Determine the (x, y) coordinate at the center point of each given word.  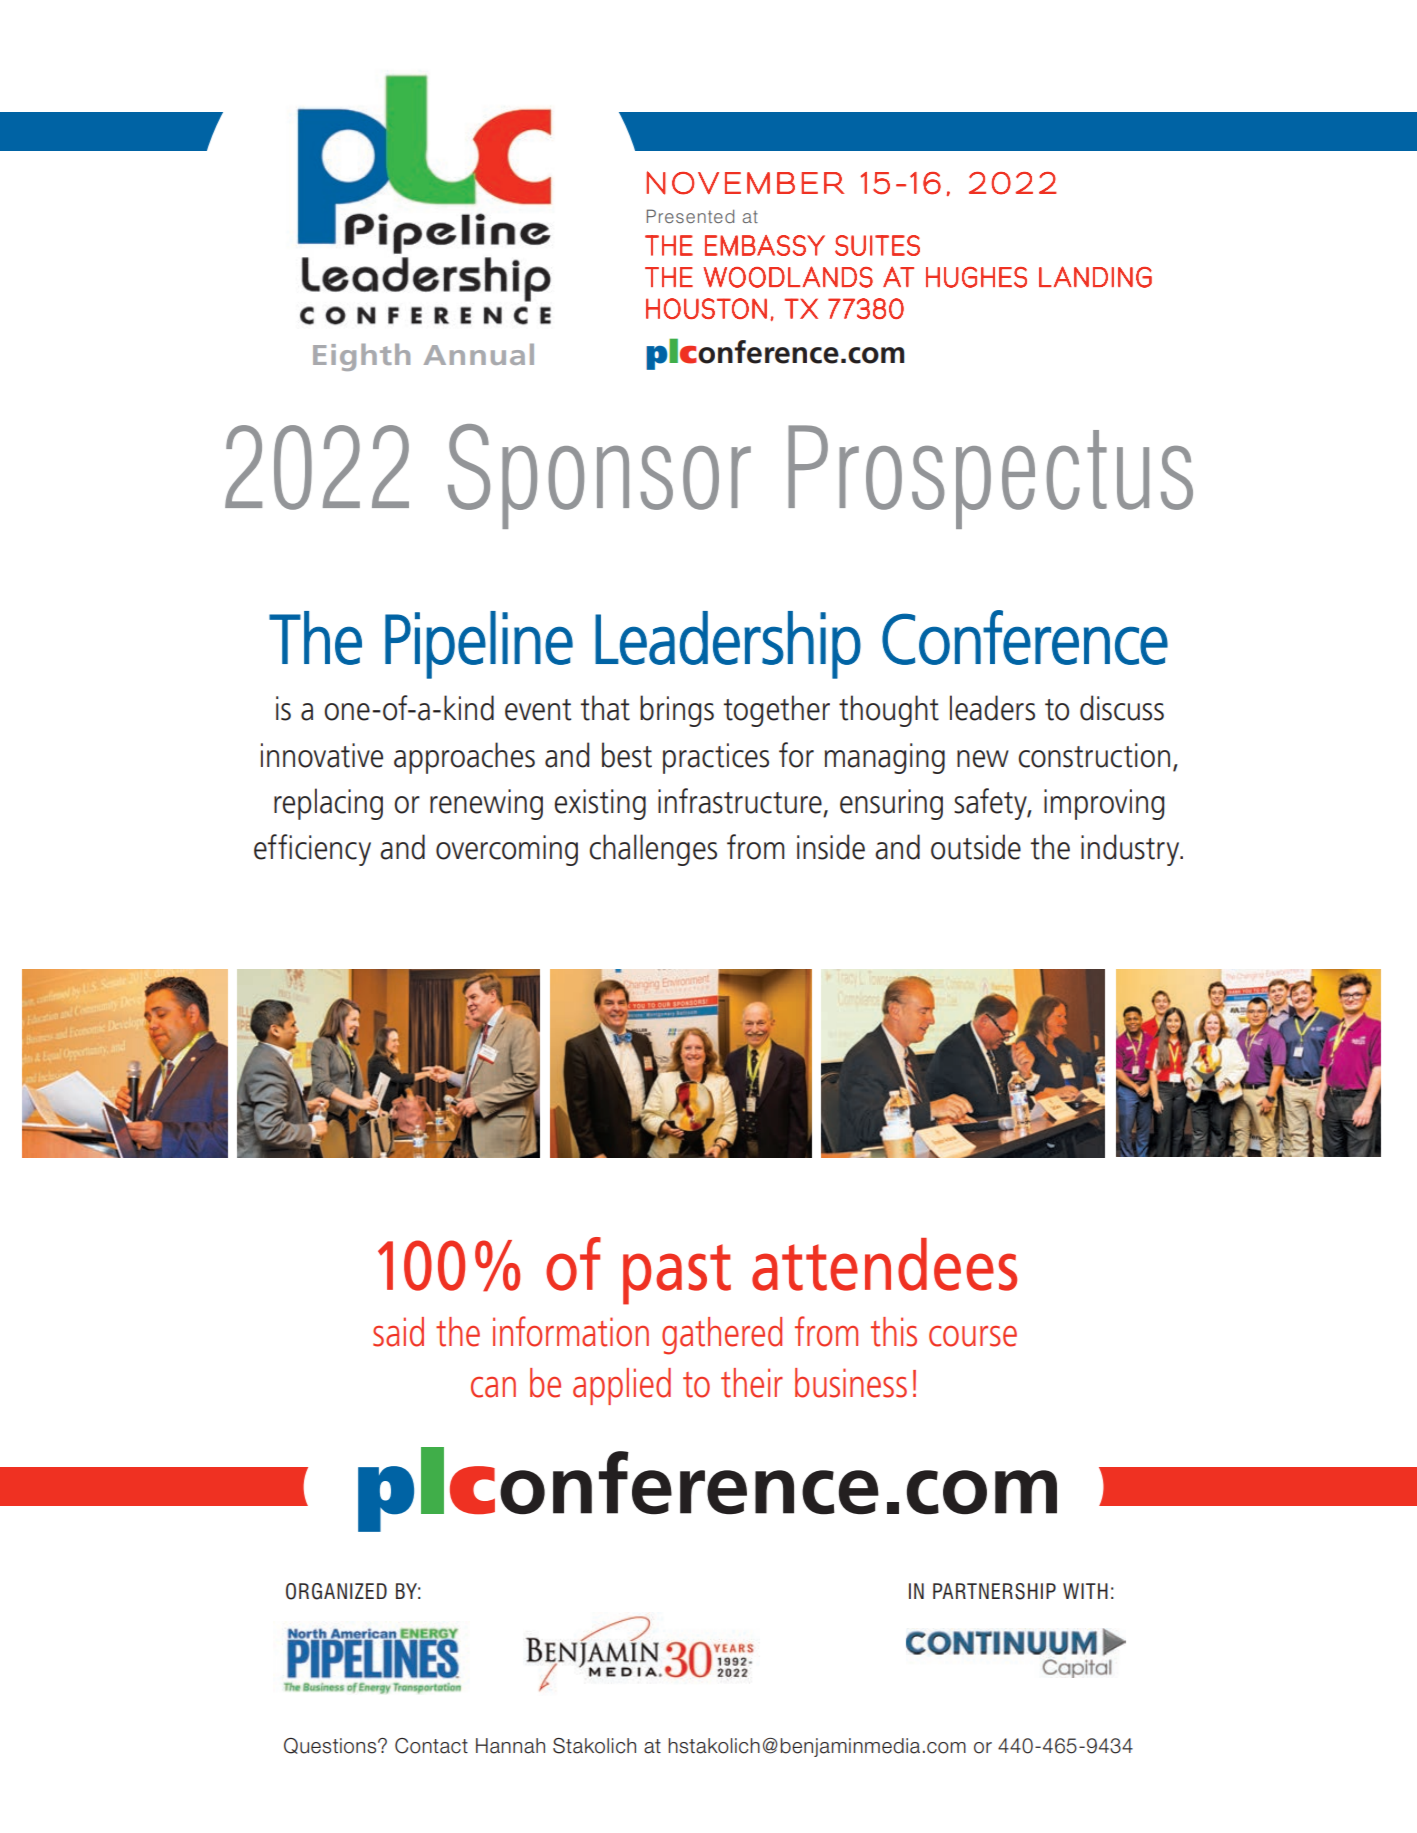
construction (1094, 755)
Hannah (510, 1746)
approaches (464, 758)
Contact (431, 1746)
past (677, 1274)
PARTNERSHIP (994, 1591)
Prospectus (990, 477)
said (398, 1332)
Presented (690, 216)
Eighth (361, 357)
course (973, 1336)
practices (716, 758)
